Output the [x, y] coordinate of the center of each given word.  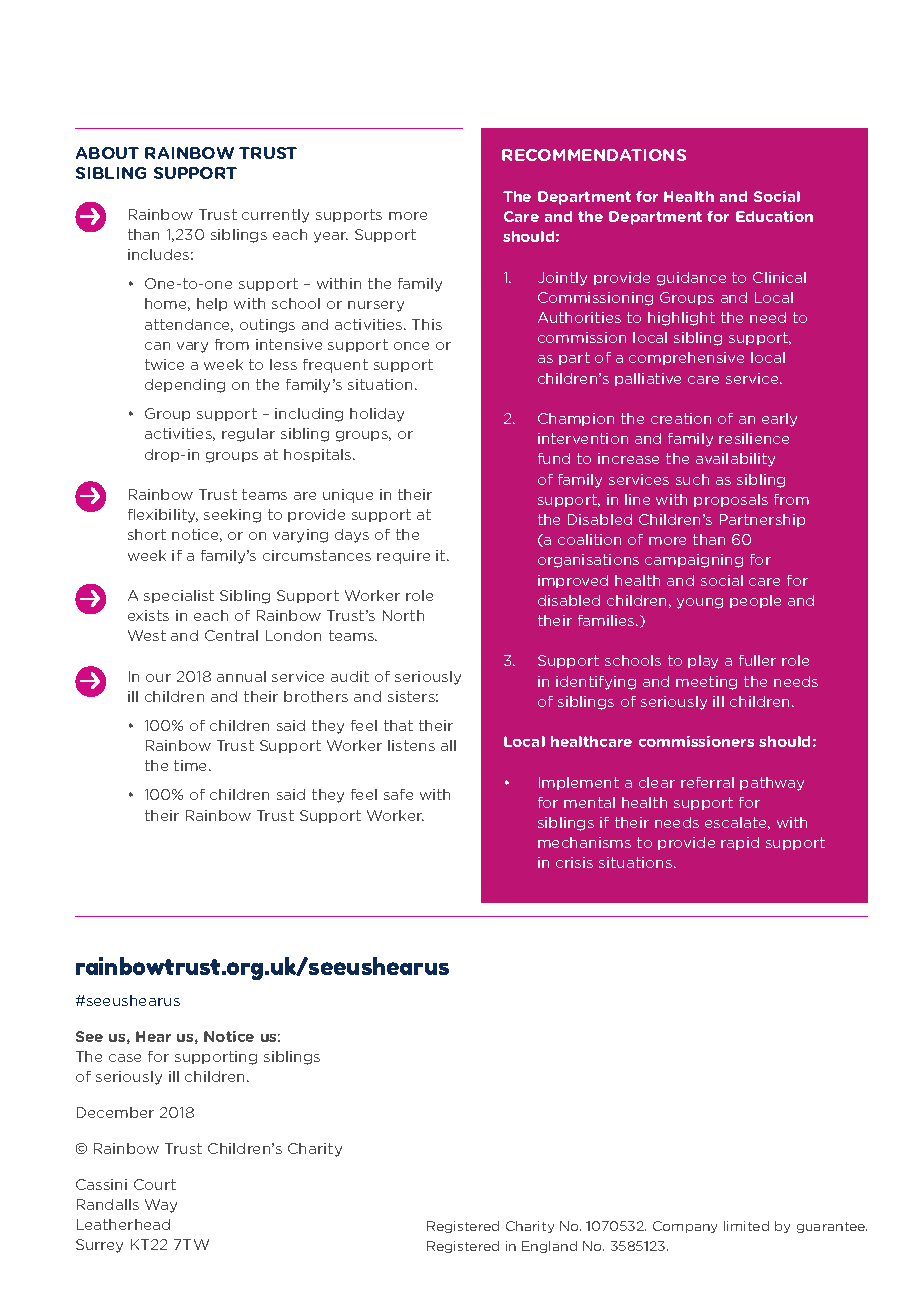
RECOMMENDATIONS [594, 155]
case [125, 1058]
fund [554, 458]
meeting [706, 683]
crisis [574, 862]
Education [774, 216]
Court [155, 1184]
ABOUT [107, 153]
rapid [740, 843]
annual [241, 676]
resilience [754, 438]
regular [248, 435]
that [398, 725]
